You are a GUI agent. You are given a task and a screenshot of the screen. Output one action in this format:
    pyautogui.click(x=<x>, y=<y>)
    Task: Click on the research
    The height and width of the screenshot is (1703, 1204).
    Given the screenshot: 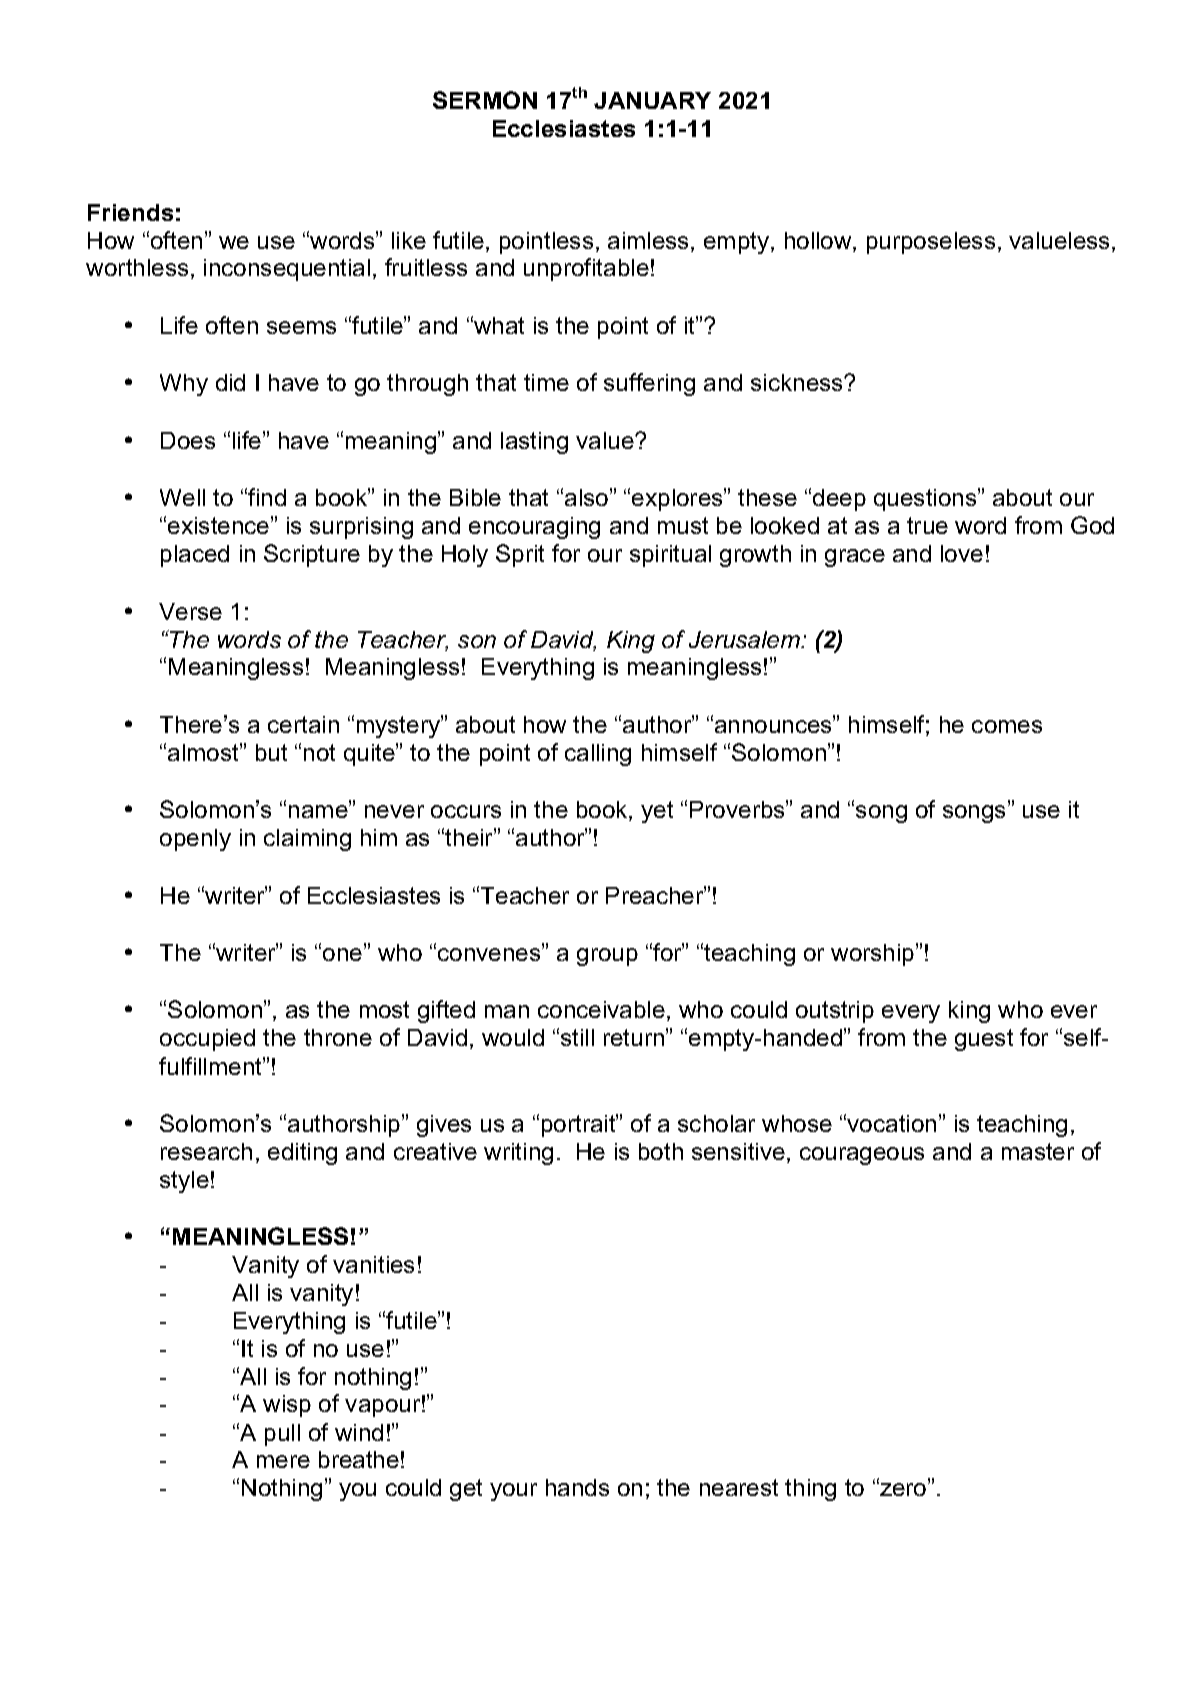 What is the action you would take?
    pyautogui.click(x=206, y=1151)
